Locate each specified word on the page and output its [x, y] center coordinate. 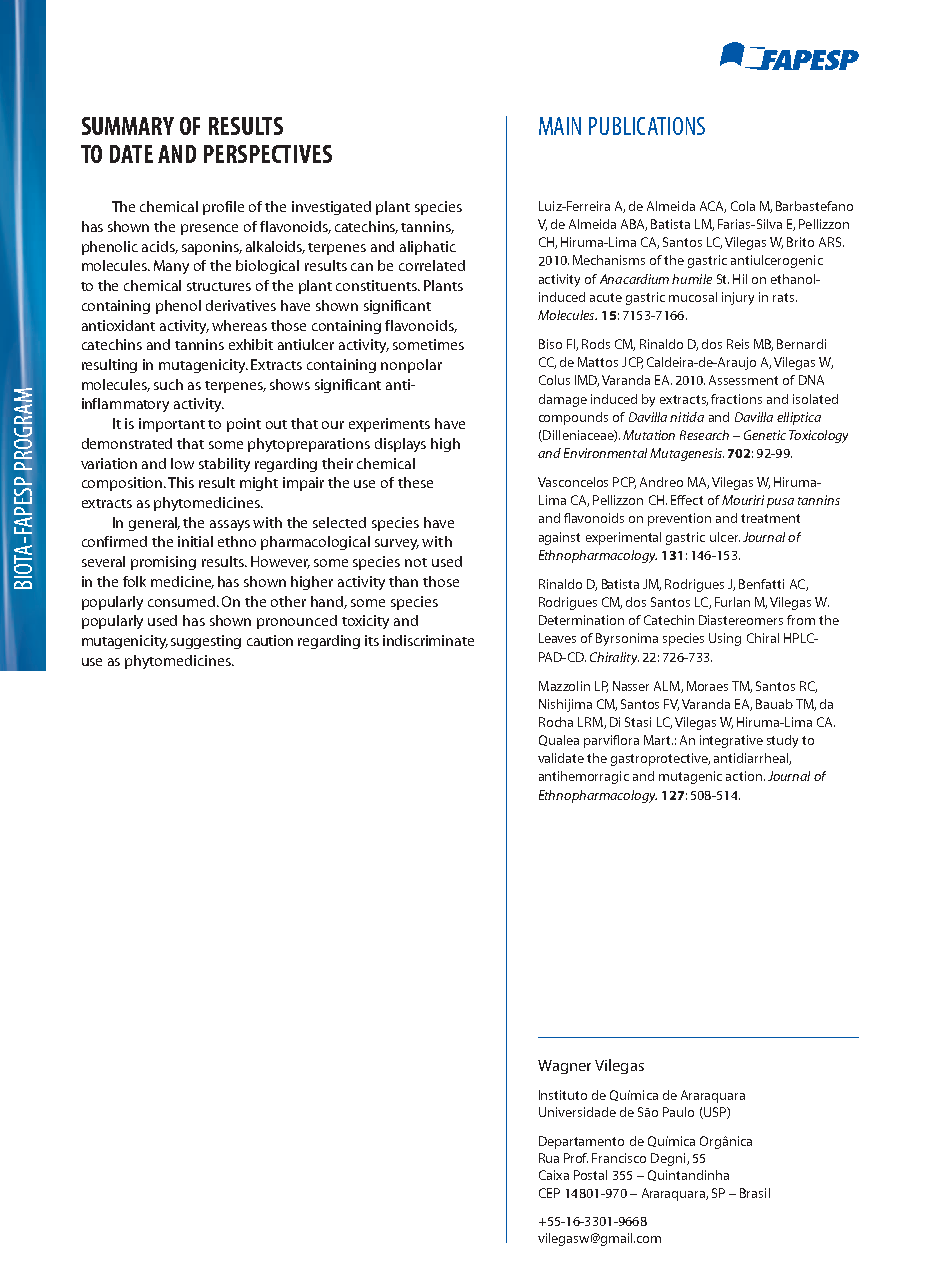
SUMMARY [128, 126]
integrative [731, 741]
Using [725, 639]
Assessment [743, 380]
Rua [549, 1158]
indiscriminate [428, 640]
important [172, 425]
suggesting [206, 642]
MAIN [560, 126]
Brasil [755, 1193]
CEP [549, 1193]
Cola [743, 206]
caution [270, 640]
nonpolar [411, 366]
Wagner [564, 1067]
